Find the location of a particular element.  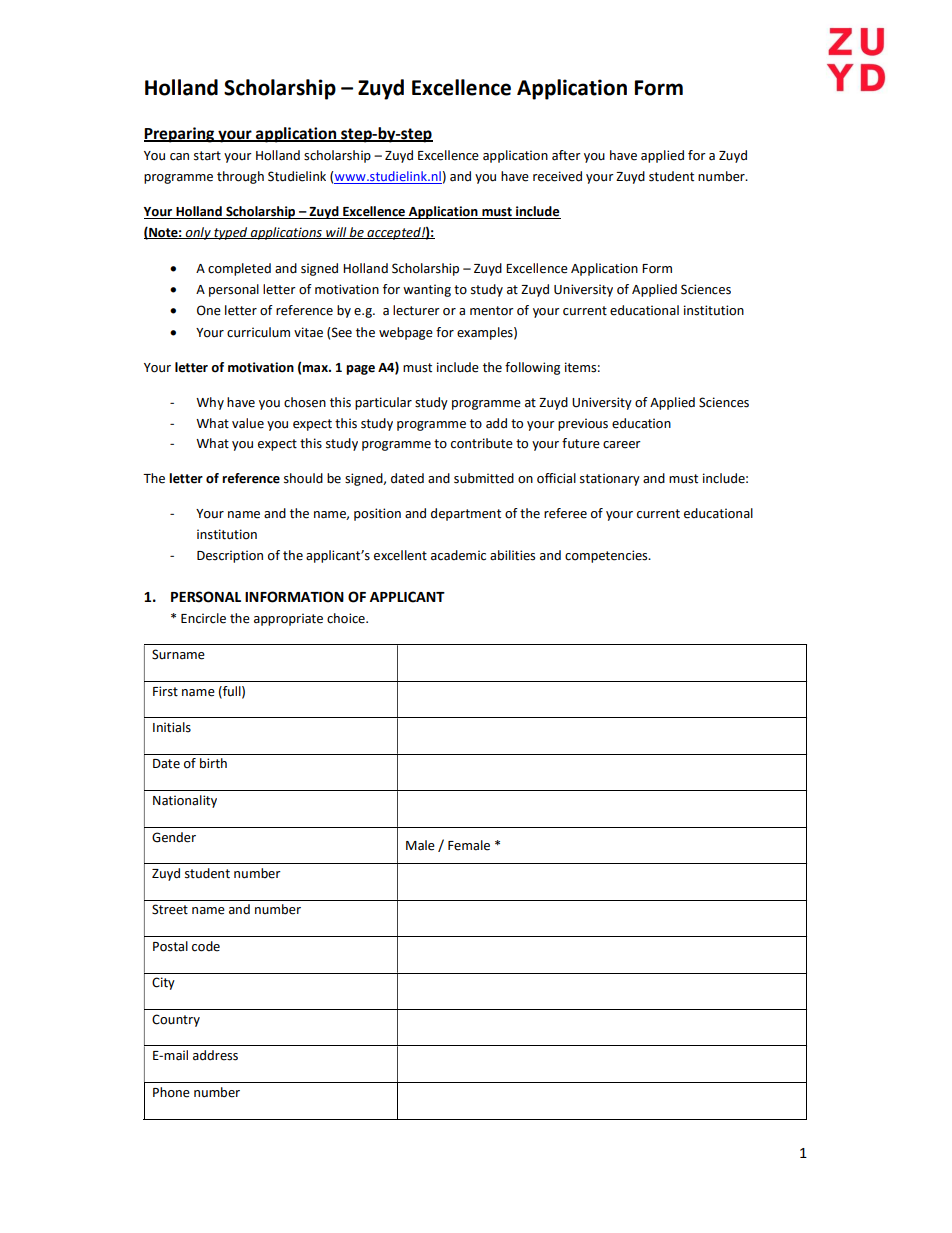

will is located at coordinates (336, 233).
